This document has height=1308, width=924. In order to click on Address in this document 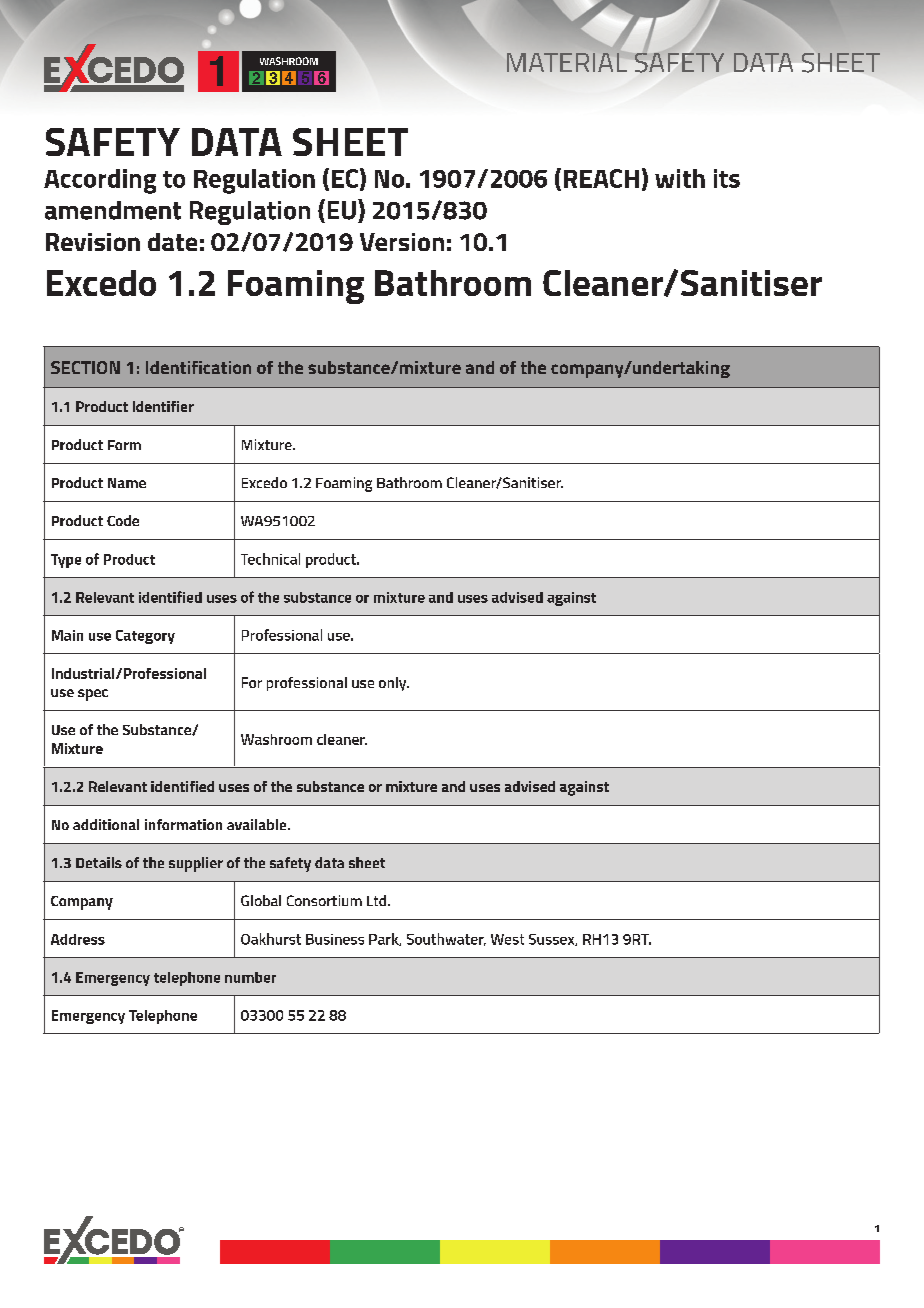, I will do `click(78, 939)`.
